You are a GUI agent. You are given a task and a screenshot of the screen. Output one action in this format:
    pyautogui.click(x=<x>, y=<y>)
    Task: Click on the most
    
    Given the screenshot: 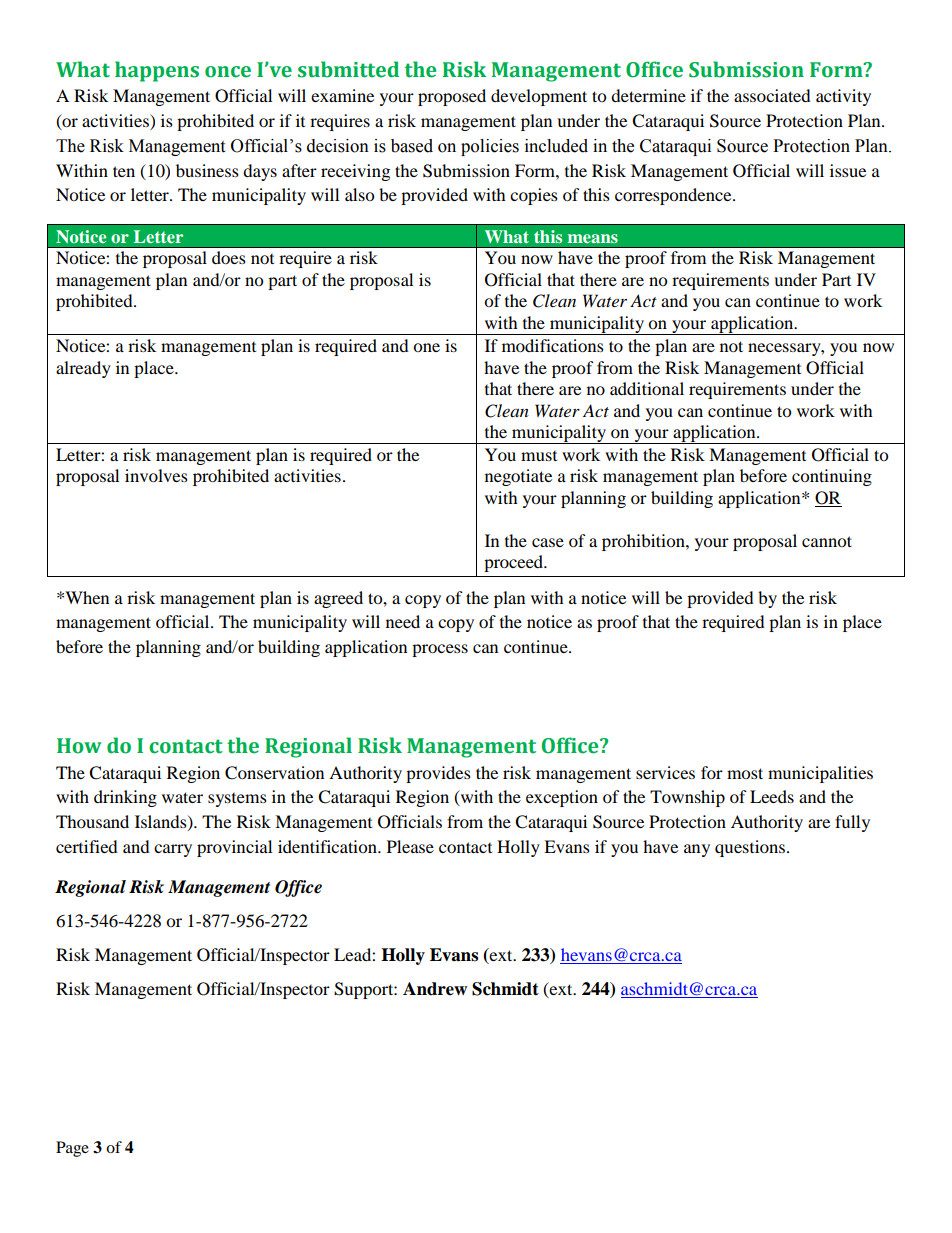 What is the action you would take?
    pyautogui.click(x=745, y=773)
